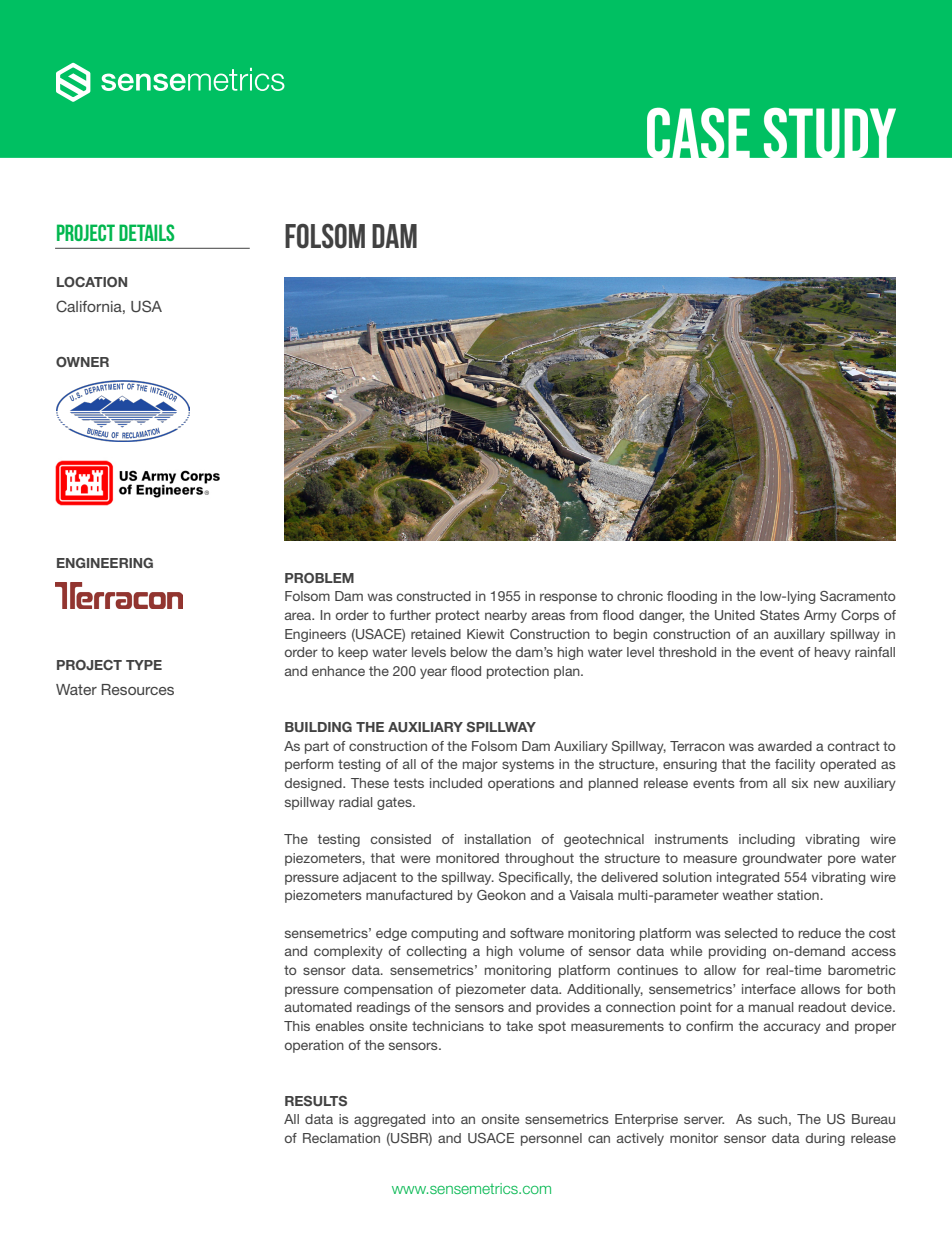 This document has height=1233, width=952. What do you see at coordinates (443, 1119) in the document?
I see `into` at bounding box center [443, 1119].
